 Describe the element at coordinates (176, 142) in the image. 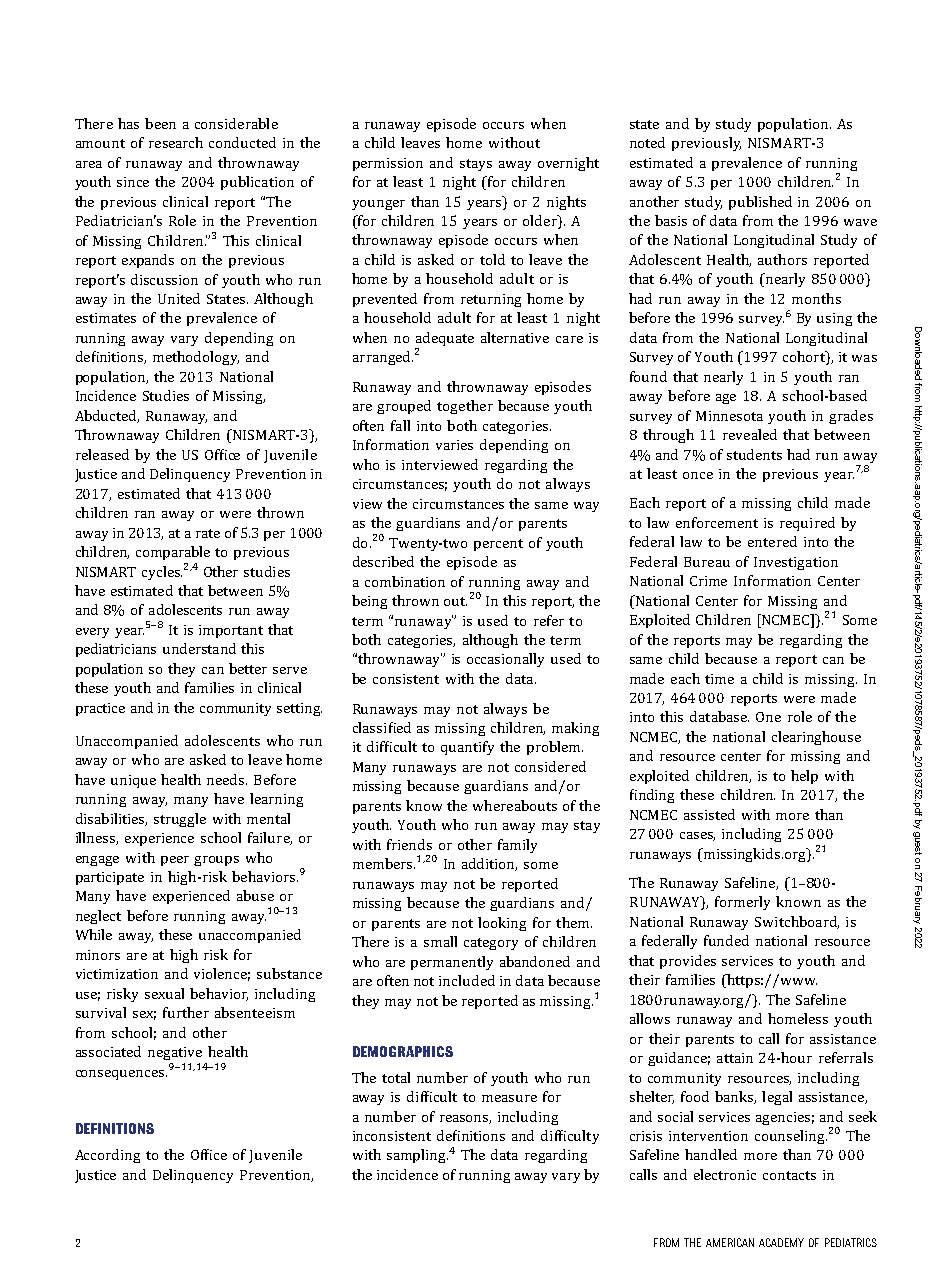

I see `research` at that location.
